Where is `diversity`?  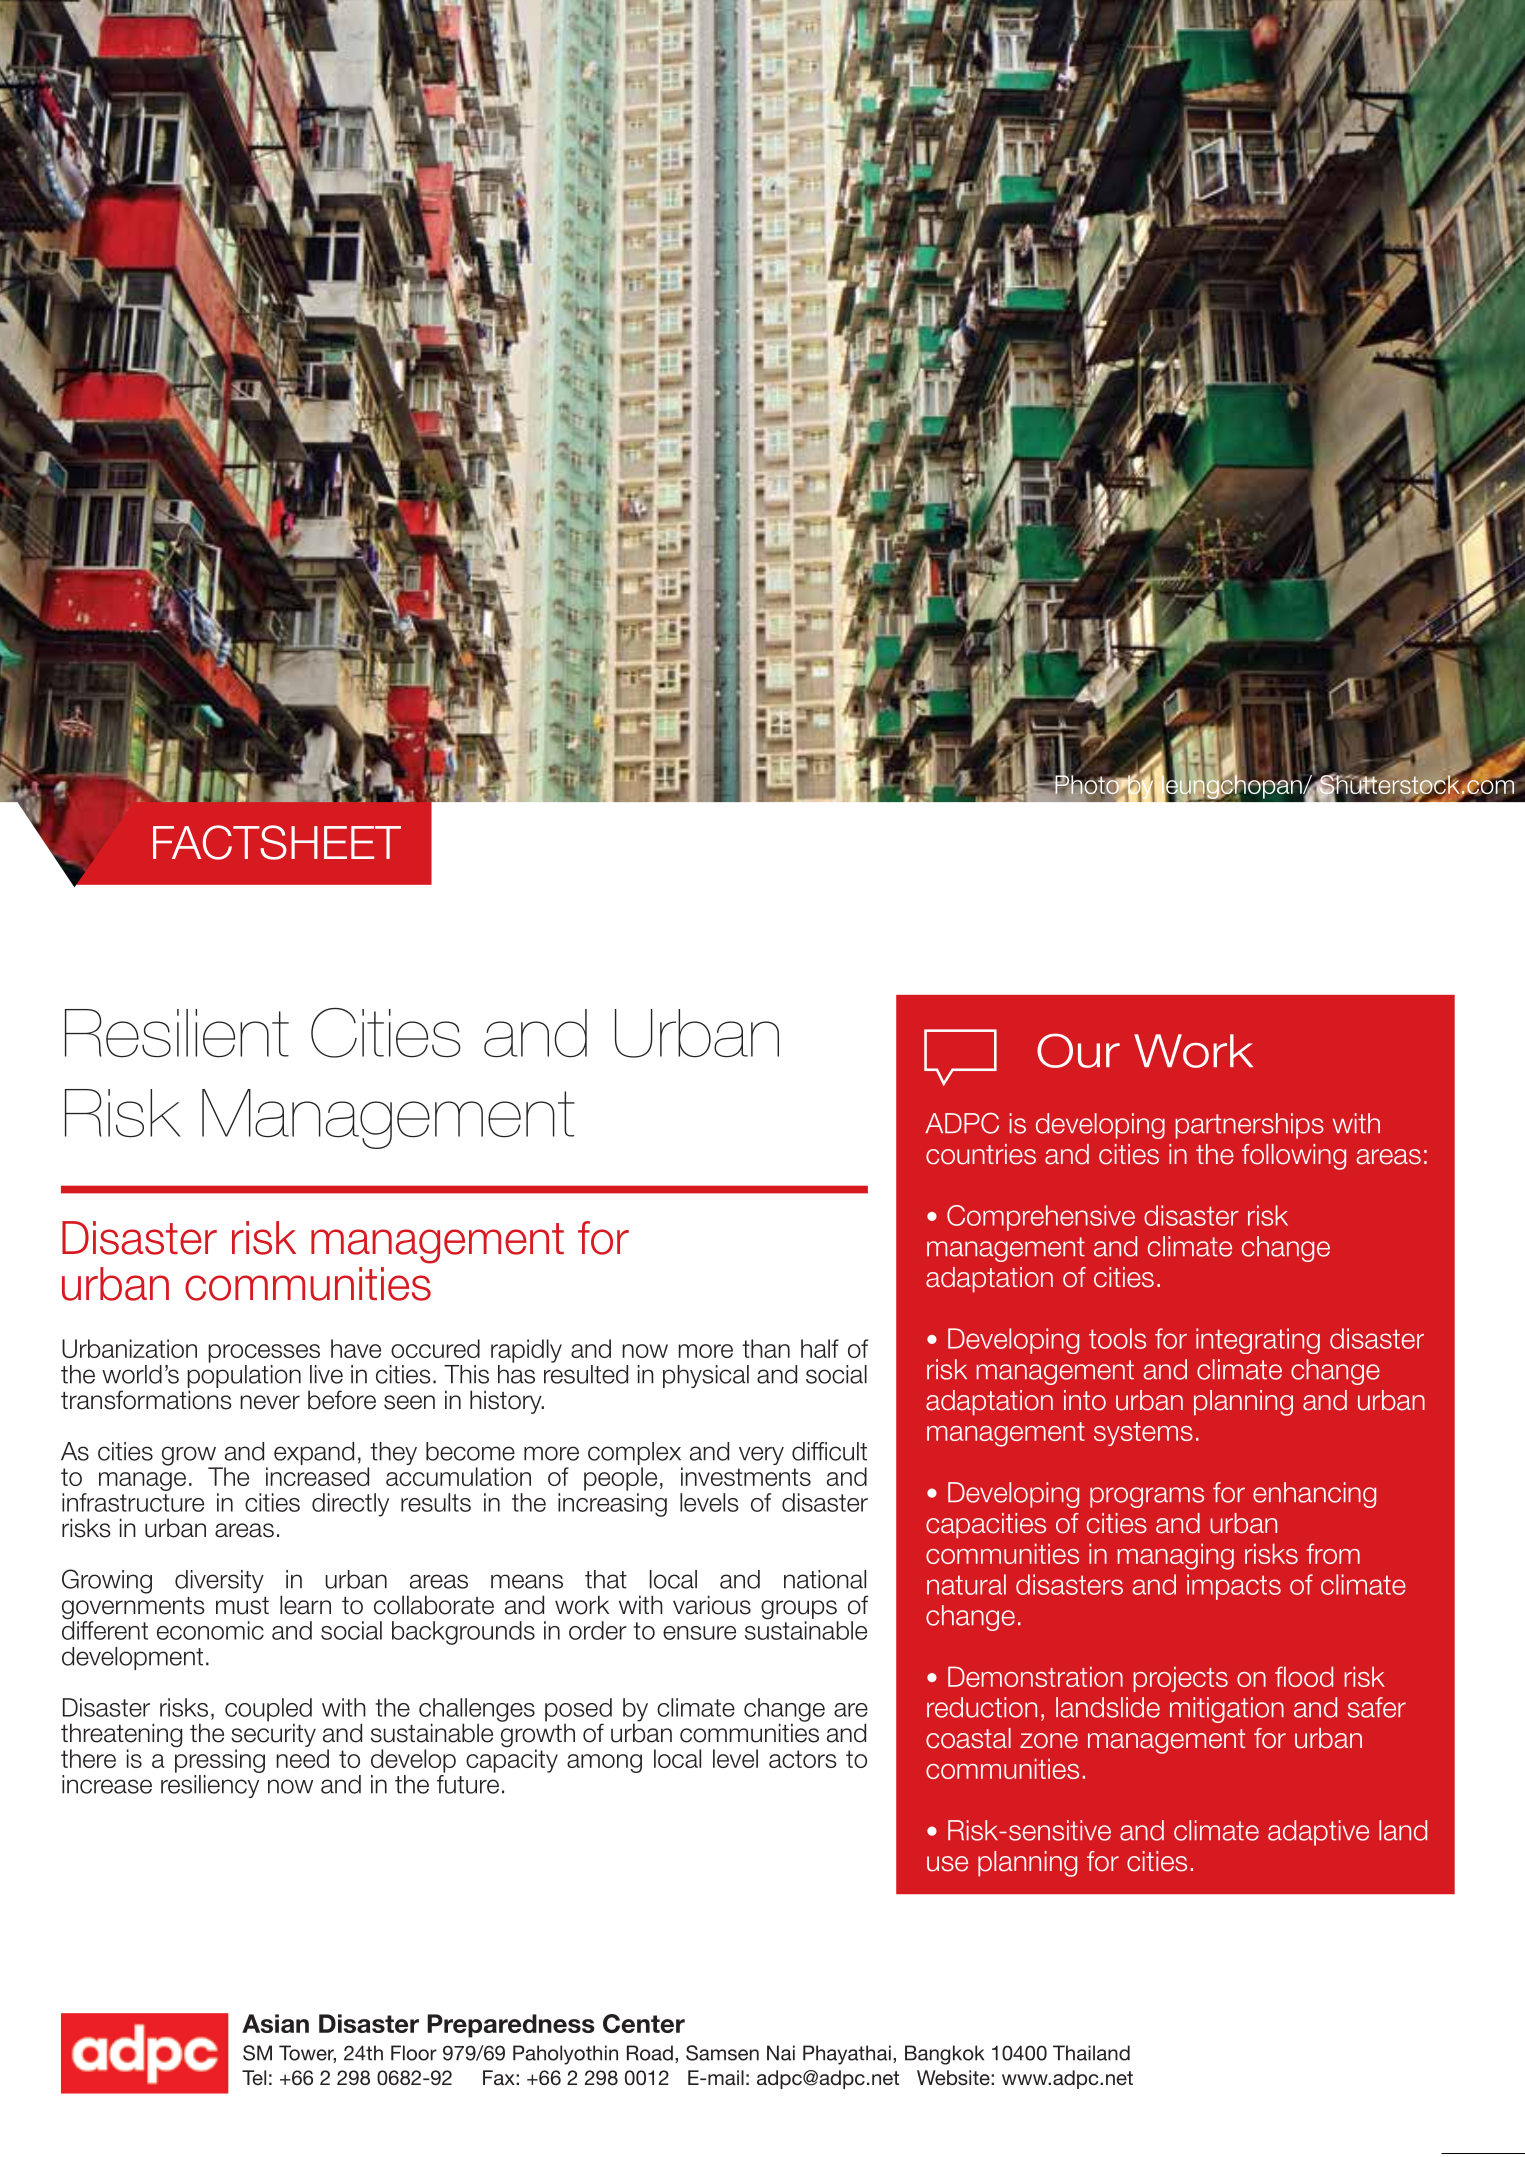 diversity is located at coordinates (219, 1581).
